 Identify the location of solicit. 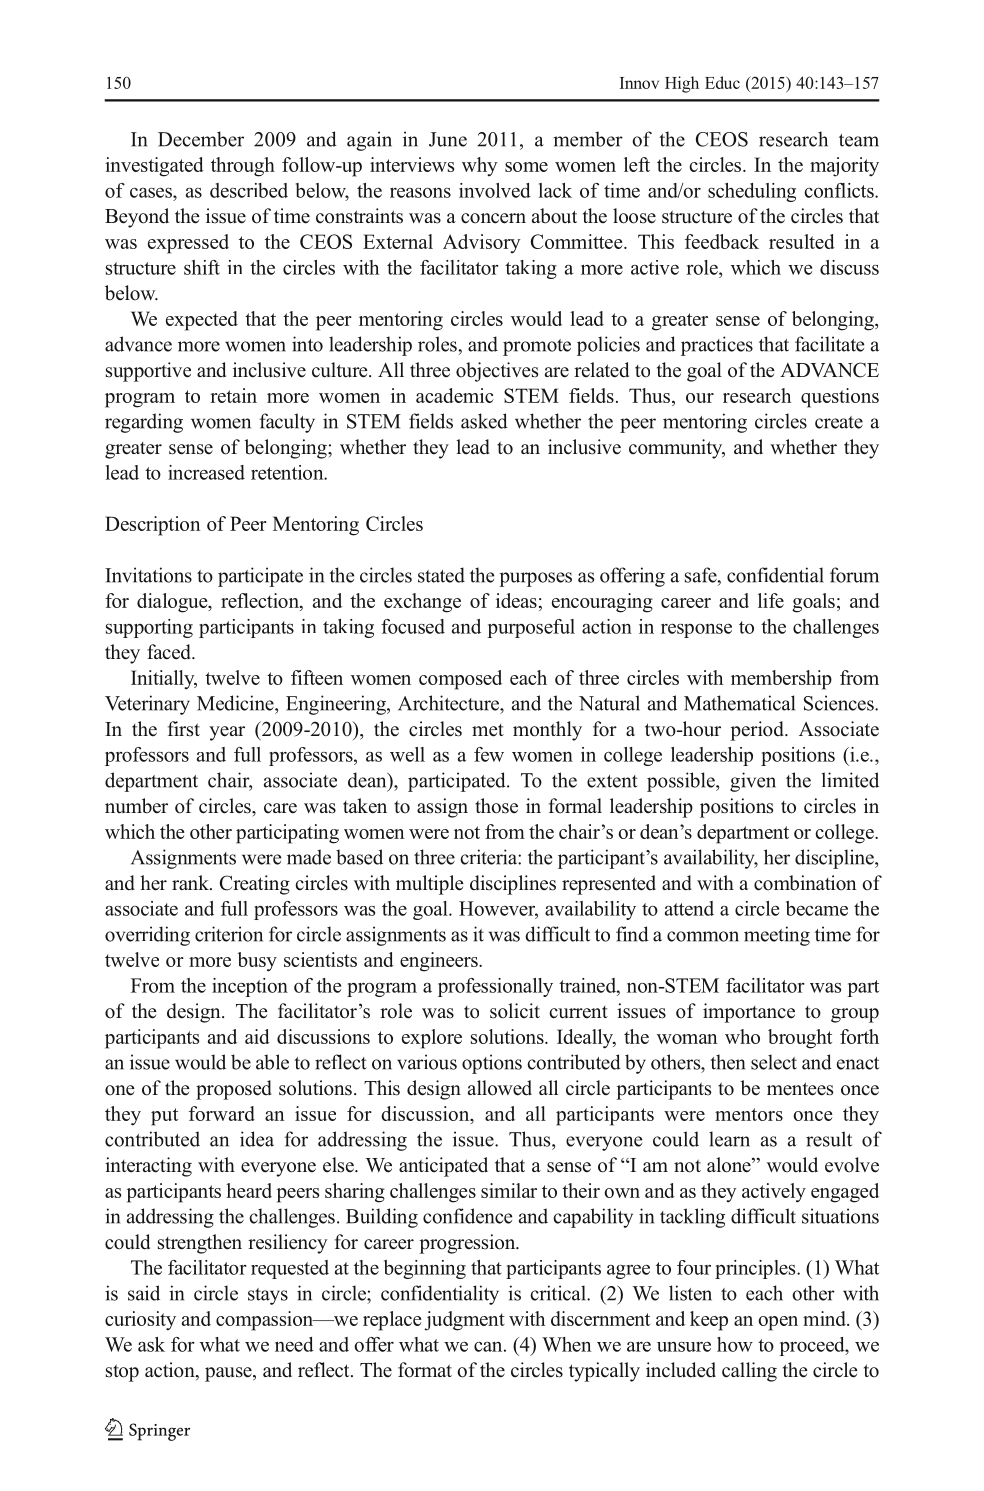
(515, 1011).
